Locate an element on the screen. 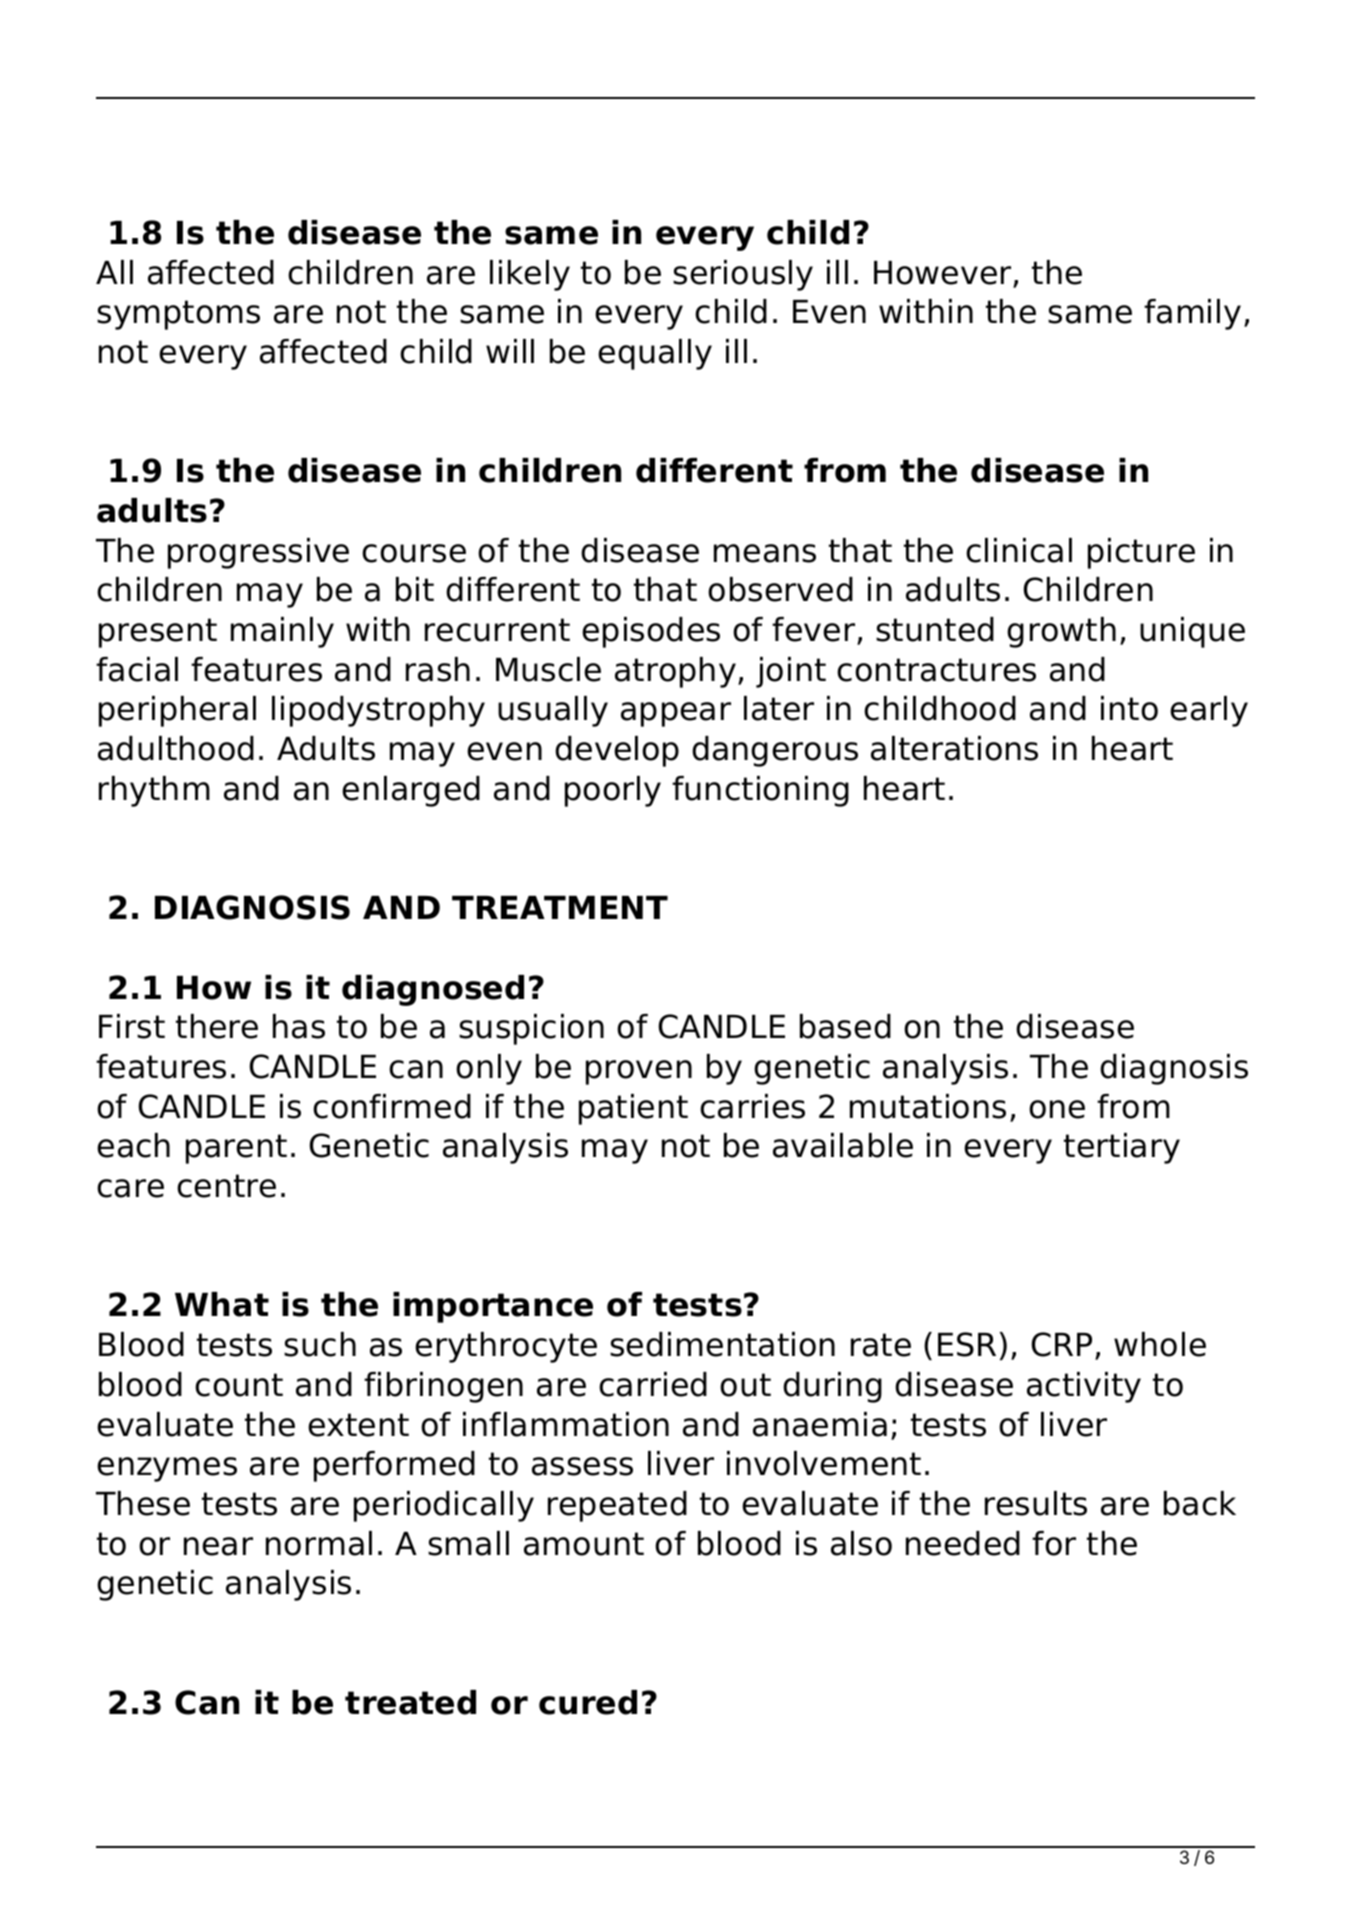  growth is located at coordinates (1061, 632).
